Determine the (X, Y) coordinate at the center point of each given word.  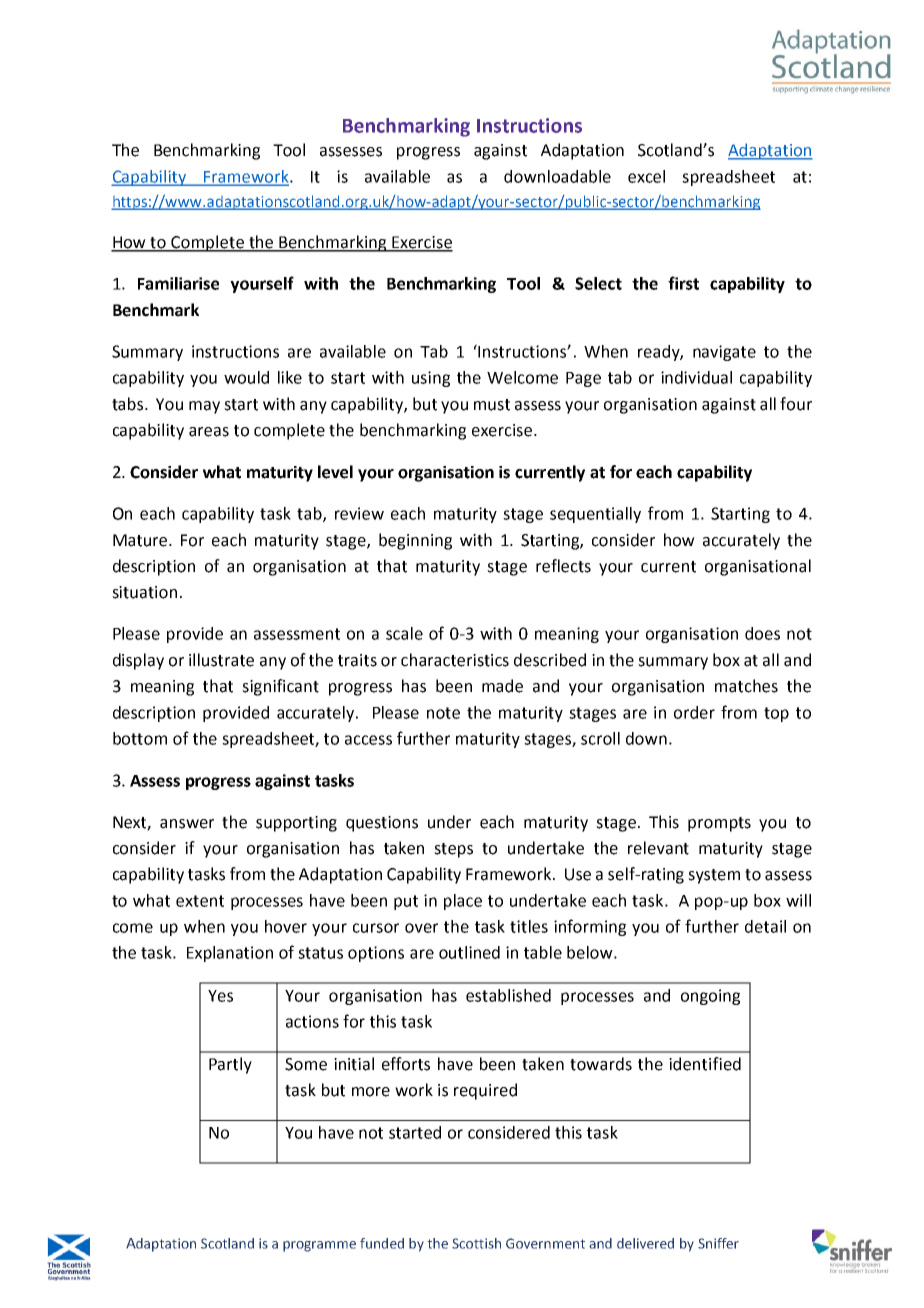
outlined (469, 952)
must (492, 405)
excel (646, 176)
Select (598, 283)
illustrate (221, 660)
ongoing (710, 997)
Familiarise (178, 283)
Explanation (230, 954)
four (796, 404)
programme (319, 1246)
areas (209, 432)
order (694, 712)
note (443, 713)
